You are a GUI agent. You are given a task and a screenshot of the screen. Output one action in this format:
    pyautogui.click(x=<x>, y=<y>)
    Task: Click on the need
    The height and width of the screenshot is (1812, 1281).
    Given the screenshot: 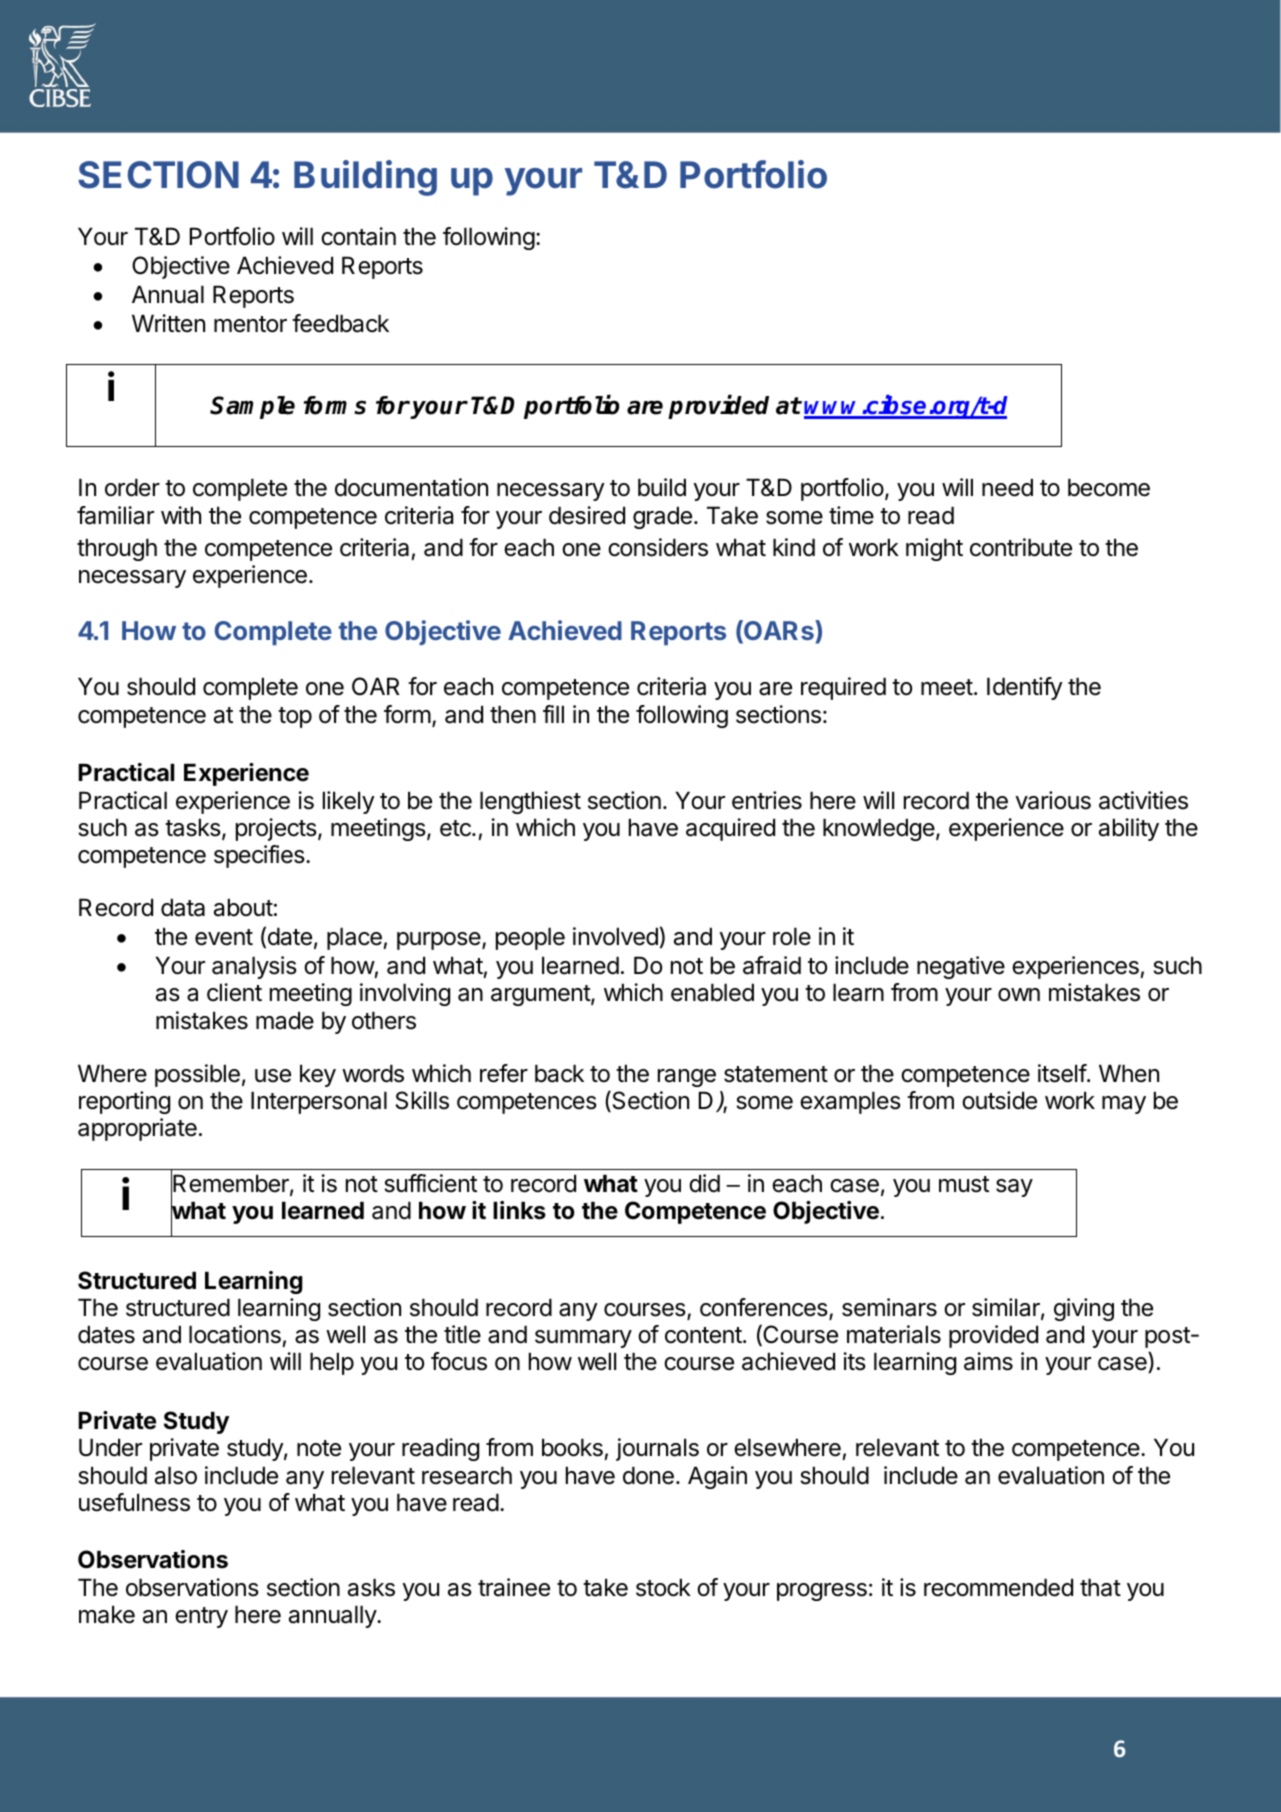 What is the action you would take?
    pyautogui.click(x=1007, y=487)
